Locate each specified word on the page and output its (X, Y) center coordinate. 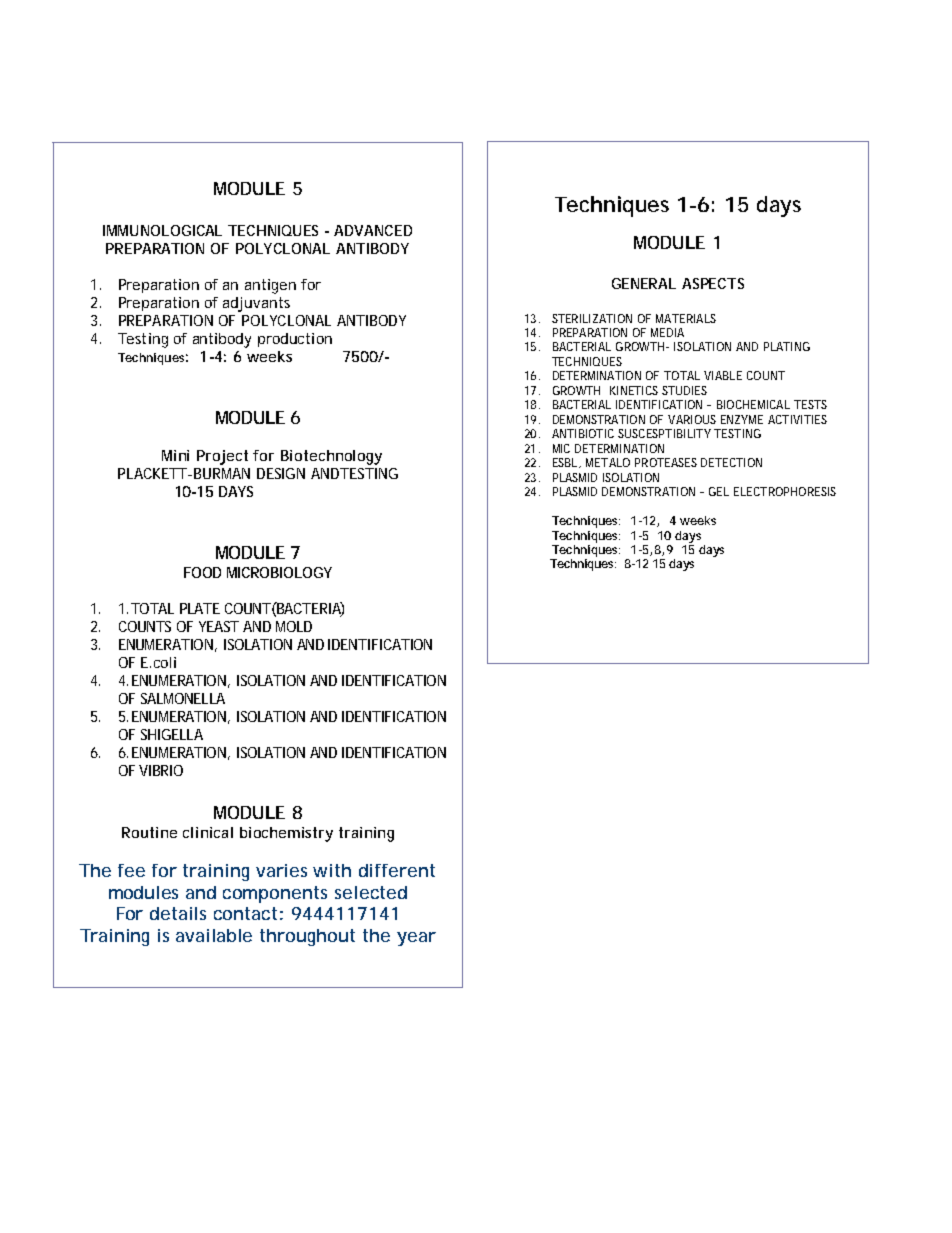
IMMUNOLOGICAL (162, 230)
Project (222, 457)
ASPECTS (713, 283)
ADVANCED (373, 230)
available (214, 935)
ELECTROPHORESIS (785, 491)
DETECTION (731, 462)
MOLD (294, 626)
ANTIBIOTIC (583, 433)
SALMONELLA (183, 698)
